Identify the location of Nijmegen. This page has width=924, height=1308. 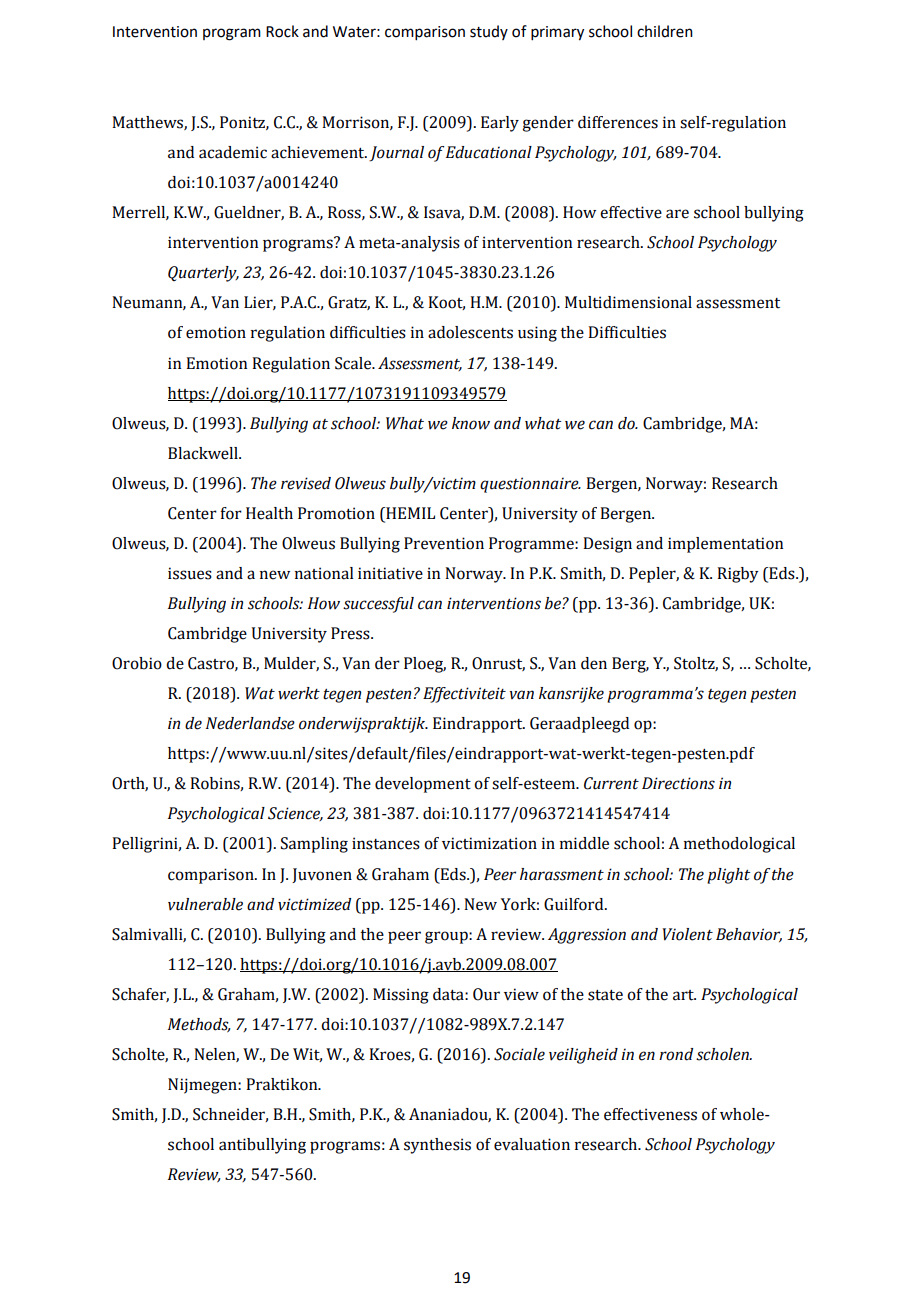
(203, 1086).
